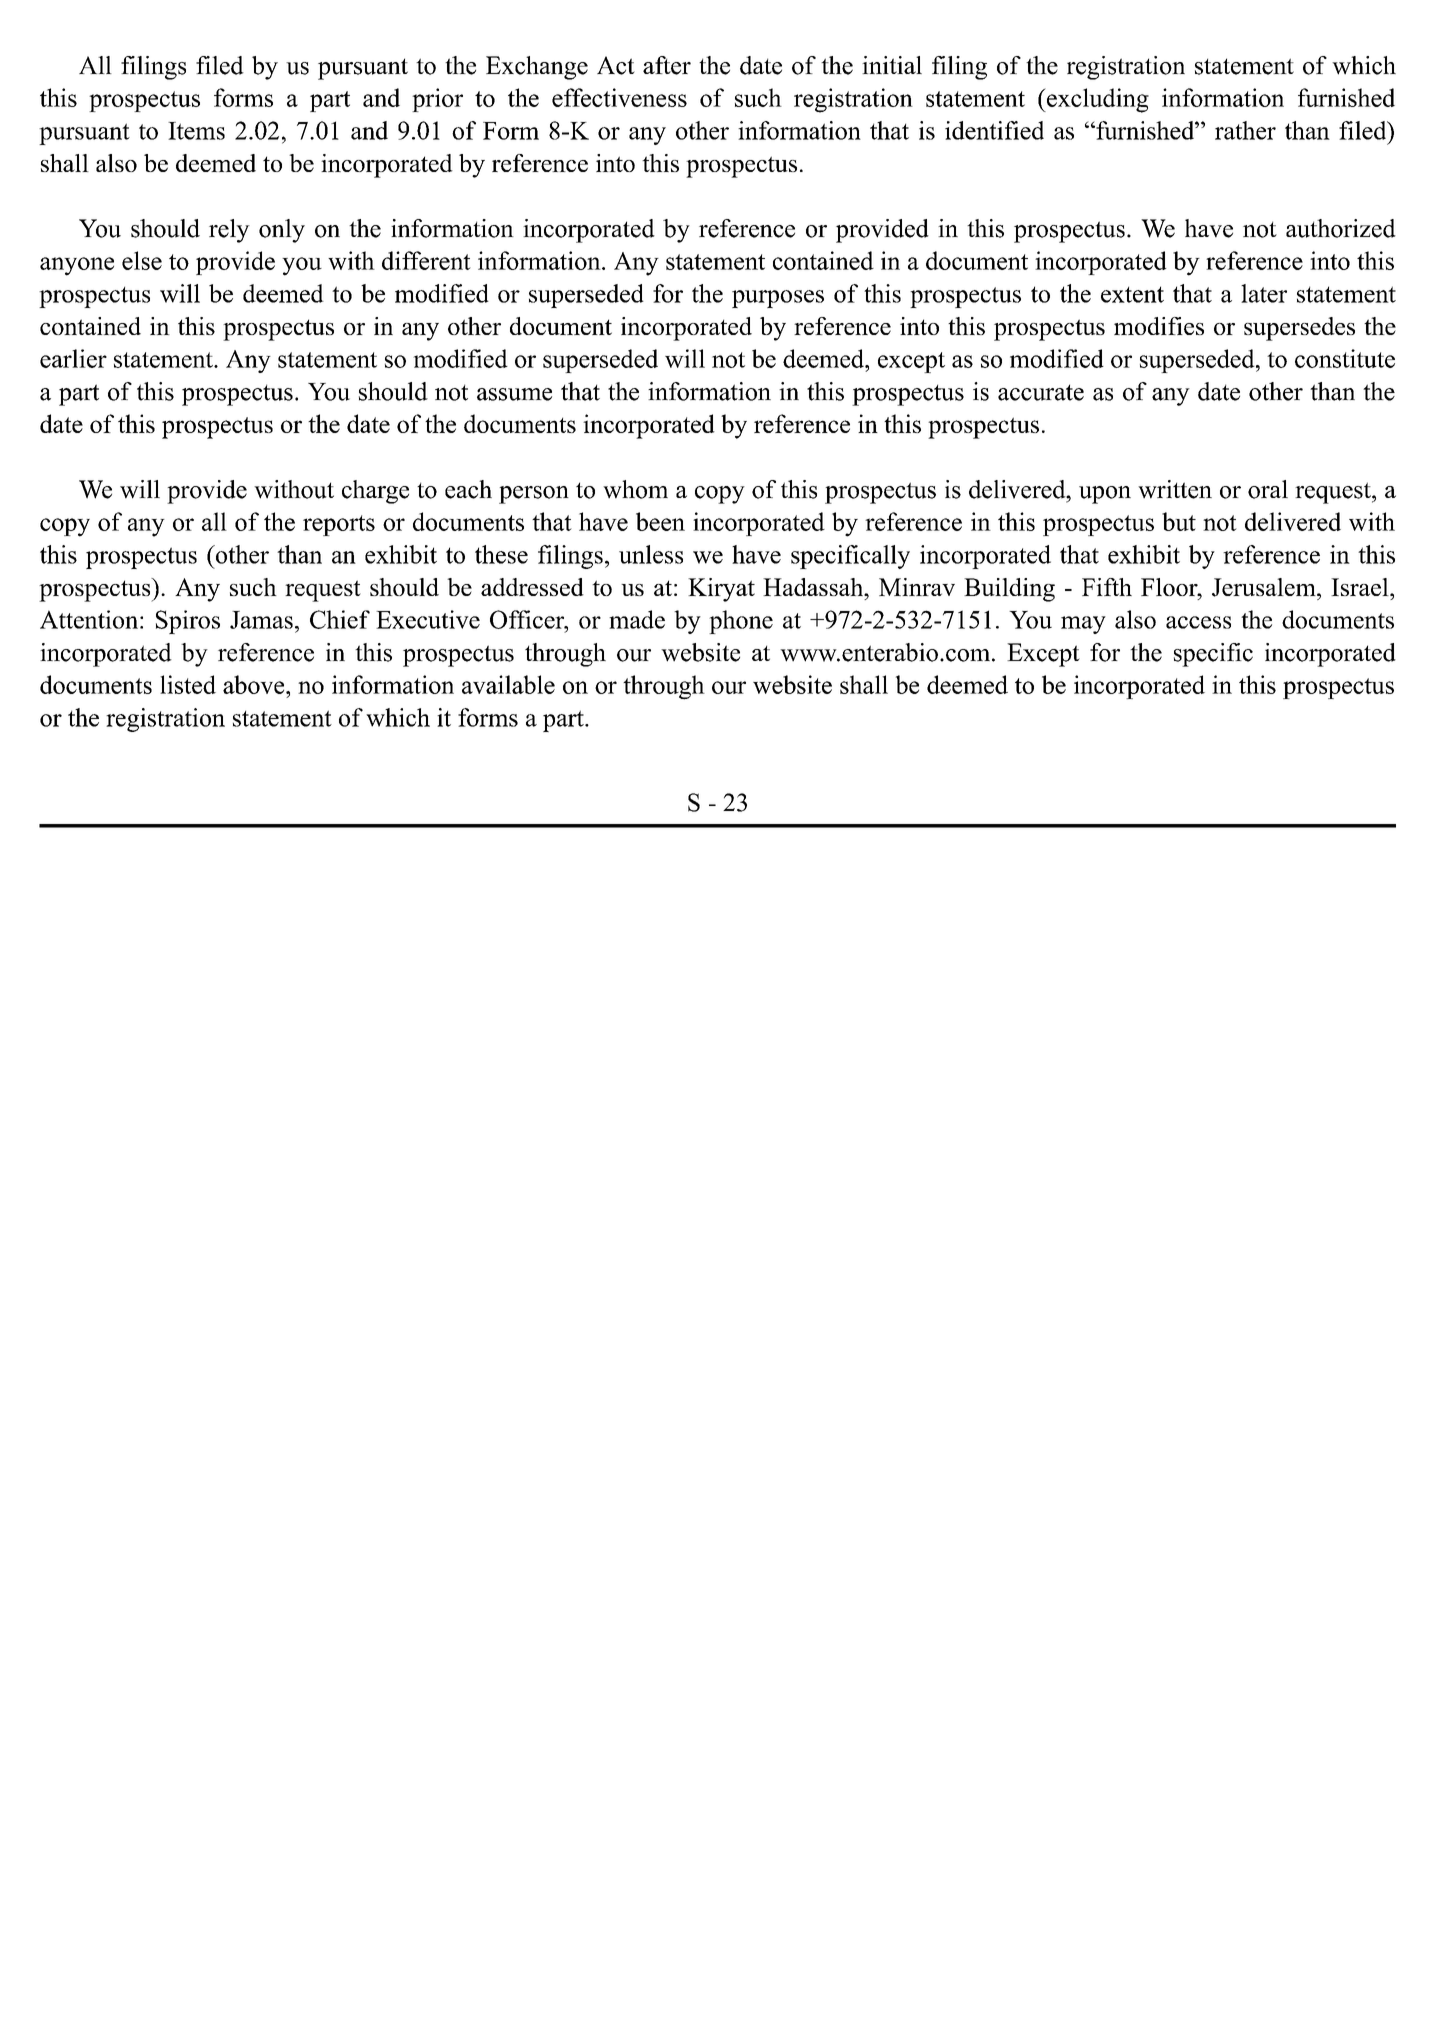  What do you see at coordinates (339, 525) in the screenshot?
I see `reports` at bounding box center [339, 525].
